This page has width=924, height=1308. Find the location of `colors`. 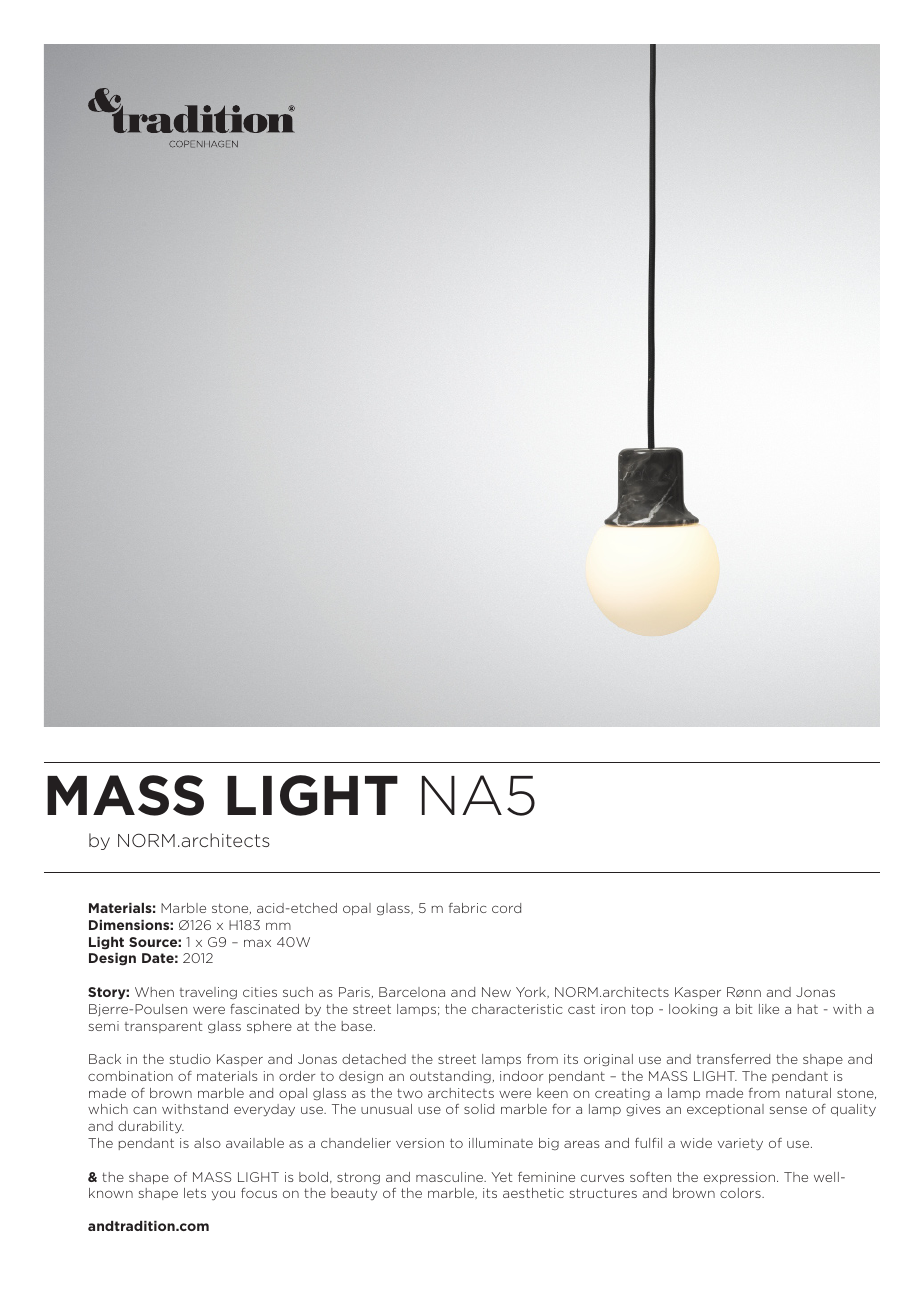

colors is located at coordinates (741, 1193).
